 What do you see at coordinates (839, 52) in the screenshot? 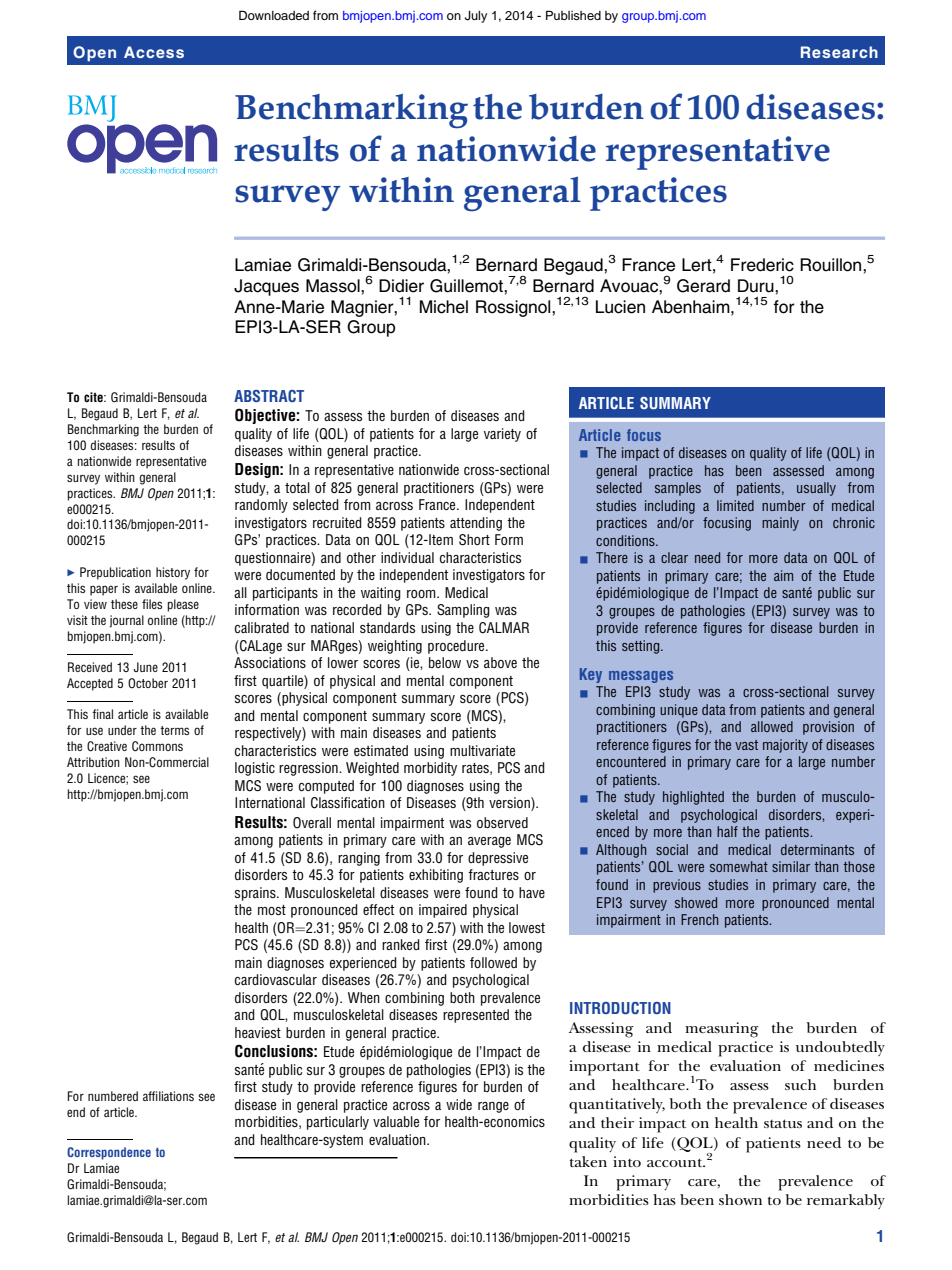
I see `Research` at bounding box center [839, 52].
